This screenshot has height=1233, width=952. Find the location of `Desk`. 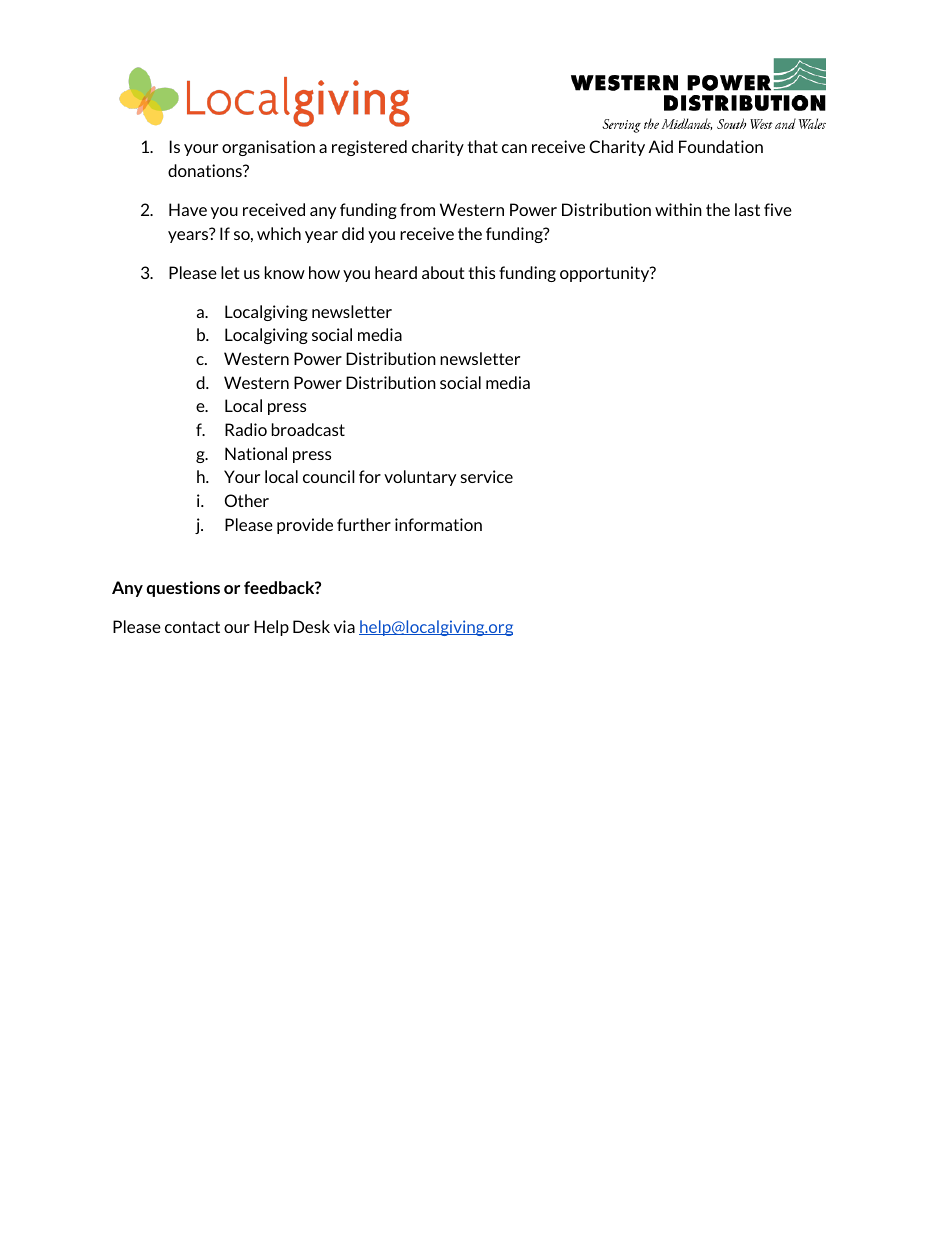

Desk is located at coordinates (311, 626).
